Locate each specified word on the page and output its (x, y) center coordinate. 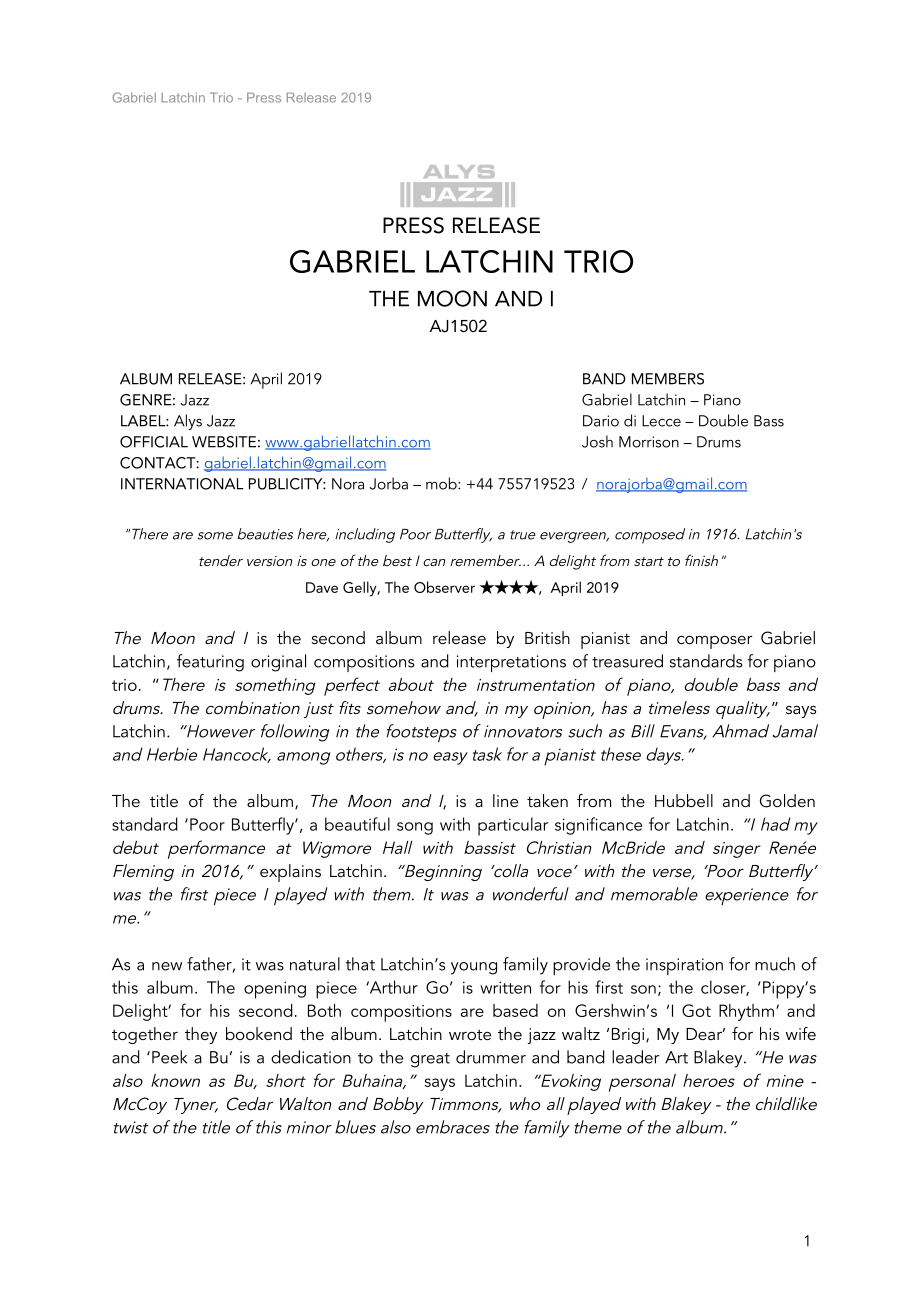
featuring (210, 663)
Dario (601, 421)
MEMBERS (668, 379)
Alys (188, 422)
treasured (627, 661)
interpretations (511, 663)
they (201, 1035)
